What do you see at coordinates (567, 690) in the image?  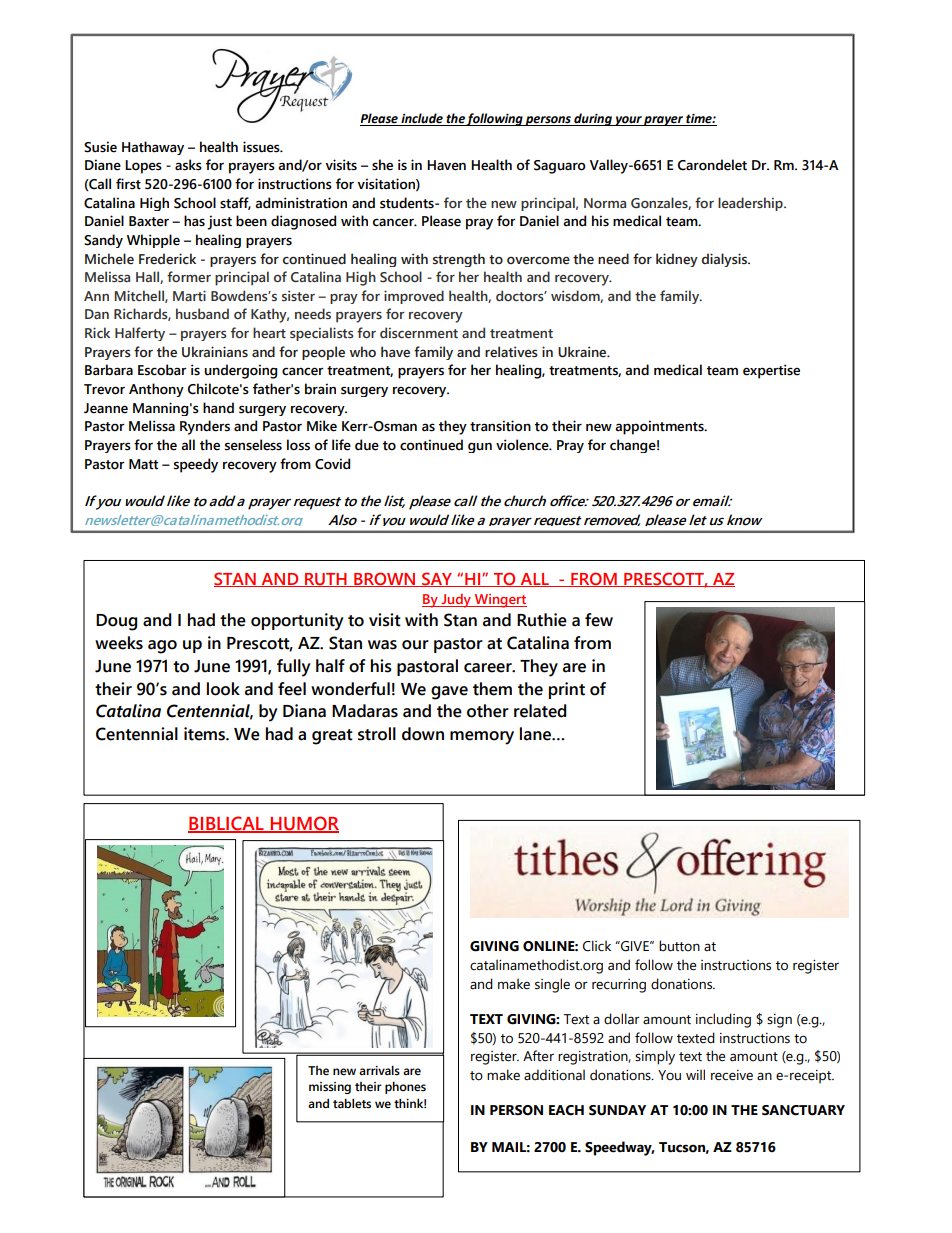 I see `print` at bounding box center [567, 690].
